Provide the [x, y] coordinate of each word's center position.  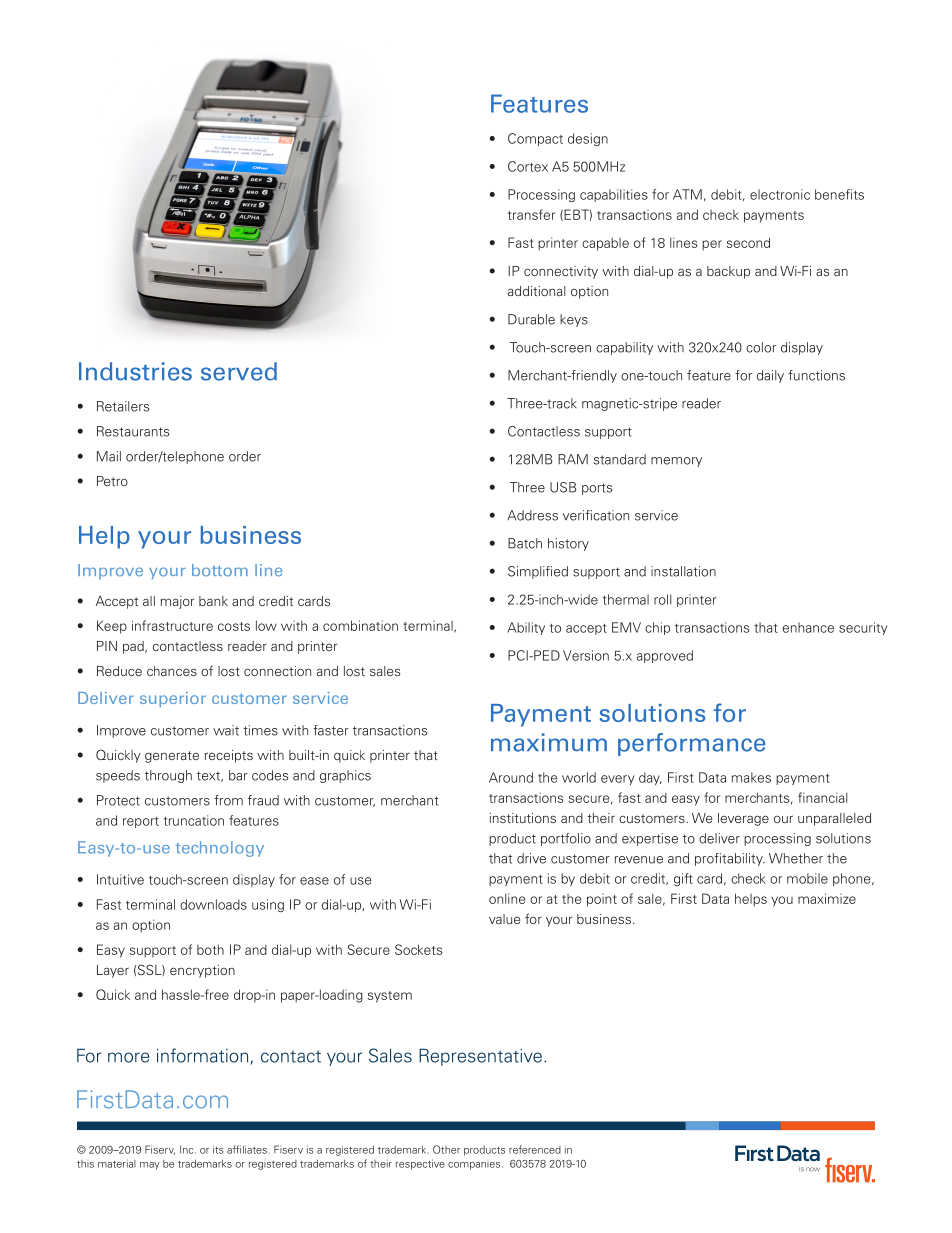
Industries [135, 371]
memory [676, 462]
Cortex [528, 166]
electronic [780, 194]
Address [532, 515]
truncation [193, 820]
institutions [523, 818]
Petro [112, 481]
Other [446, 1149]
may [150, 1166]
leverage [743, 819]
